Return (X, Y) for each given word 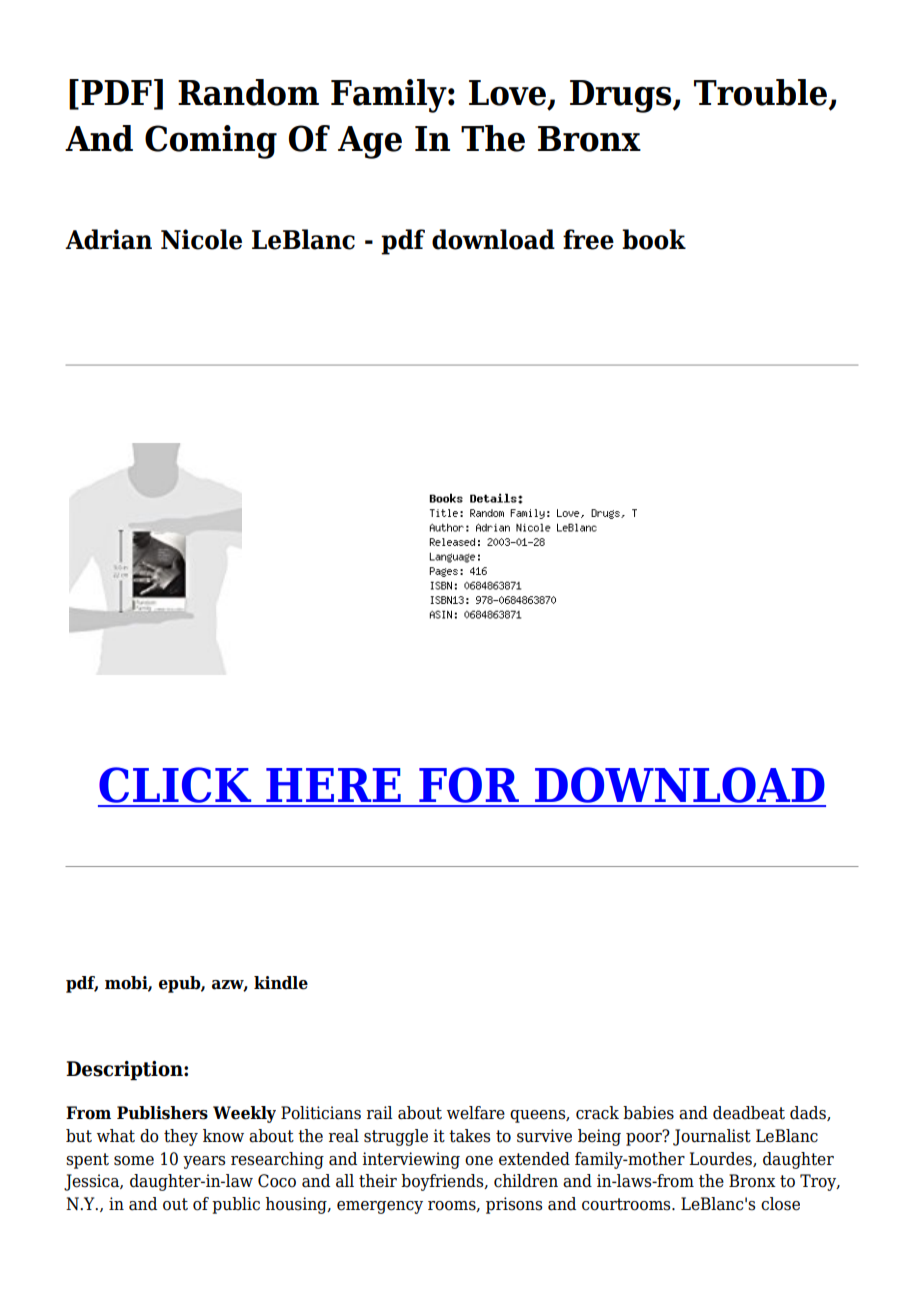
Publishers (162, 1113)
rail (380, 1113)
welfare (476, 1113)
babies (648, 1113)
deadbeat (749, 1113)
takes (469, 1136)
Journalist (712, 1137)
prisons (514, 1205)
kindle (281, 983)
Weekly (244, 1114)
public (236, 1205)
